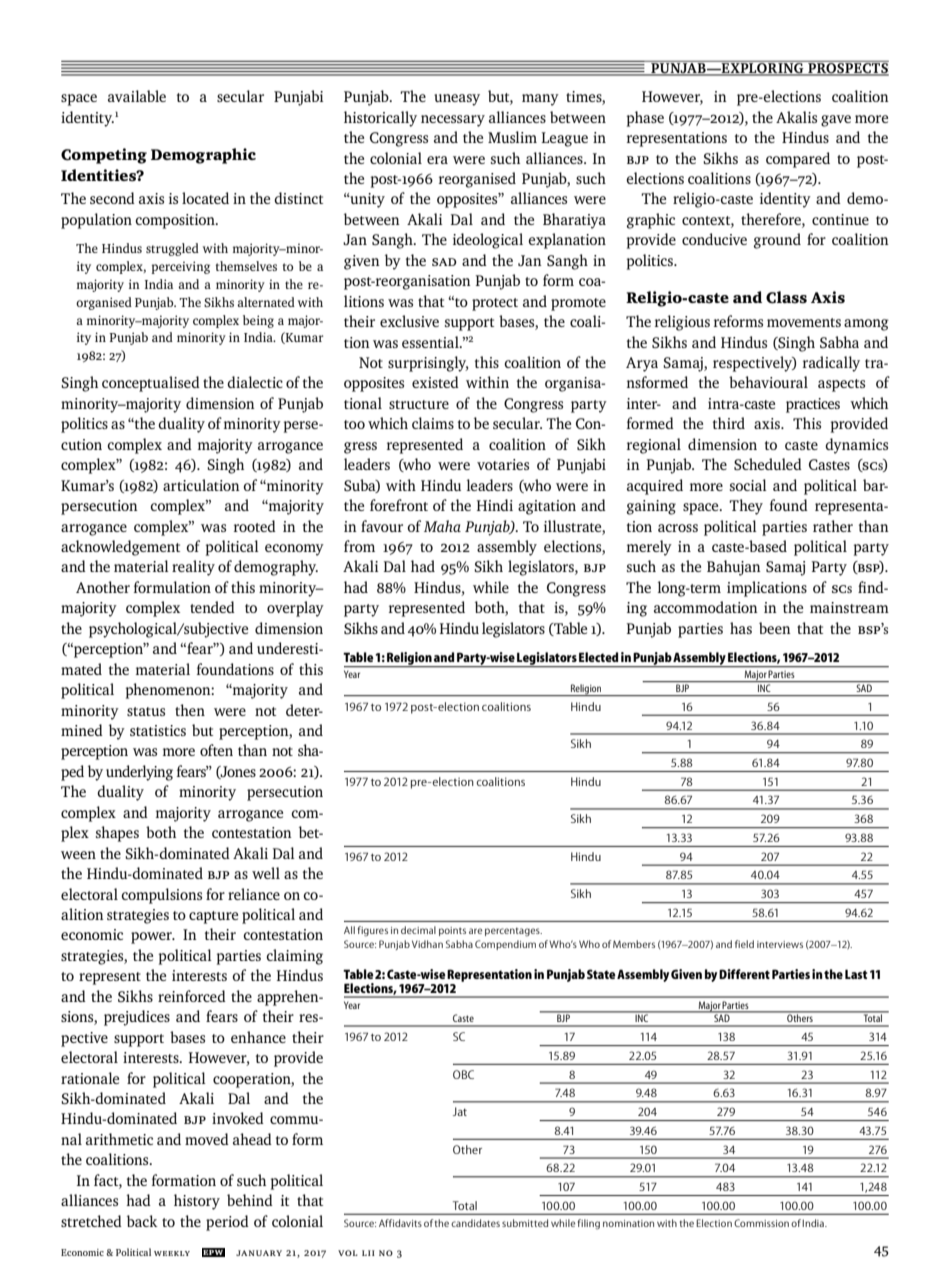 The width and height of the document is (950, 1288). What do you see at coordinates (152, 938) in the document?
I see `power` at bounding box center [152, 938].
